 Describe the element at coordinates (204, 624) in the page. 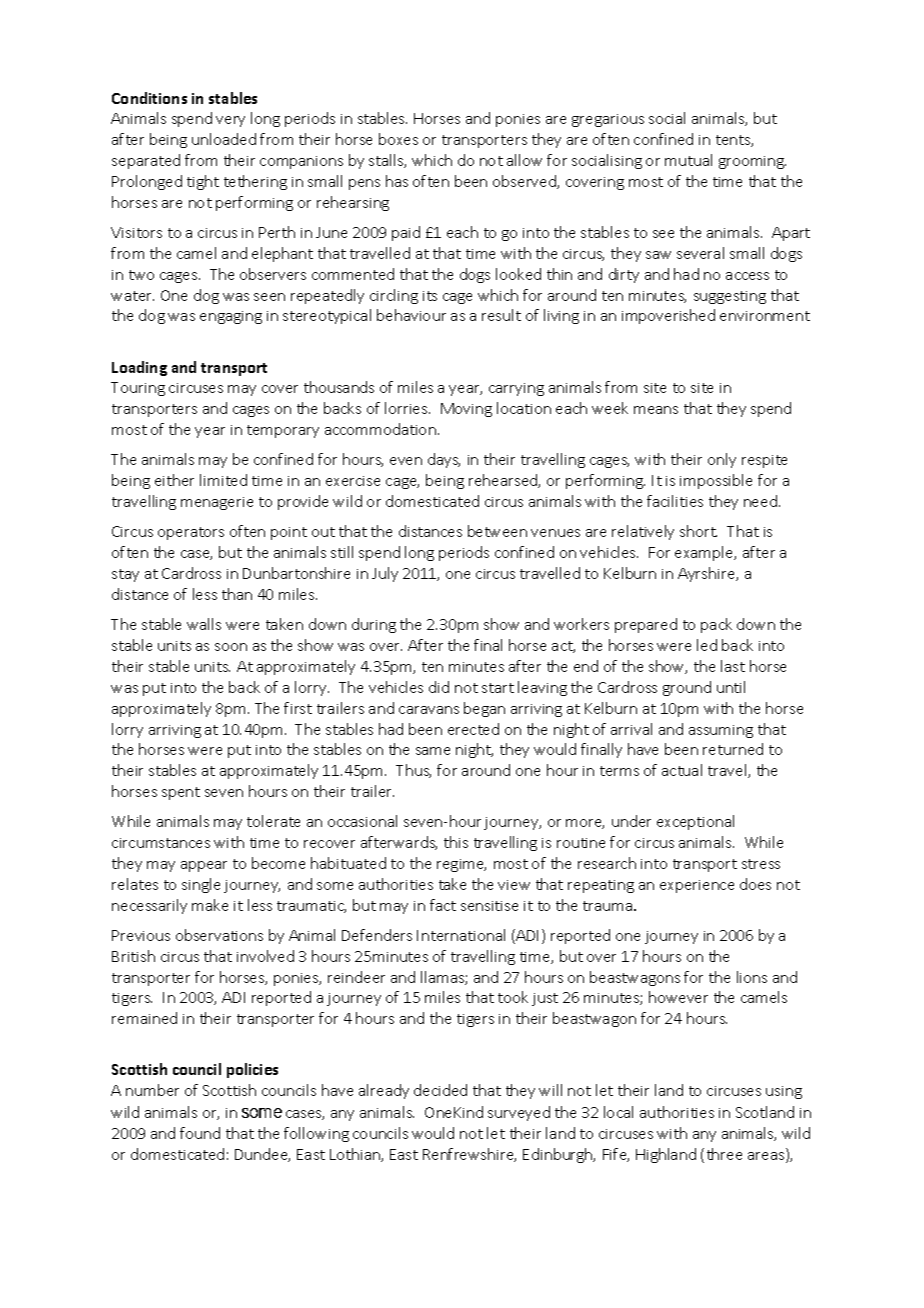

I see `walls` at that location.
